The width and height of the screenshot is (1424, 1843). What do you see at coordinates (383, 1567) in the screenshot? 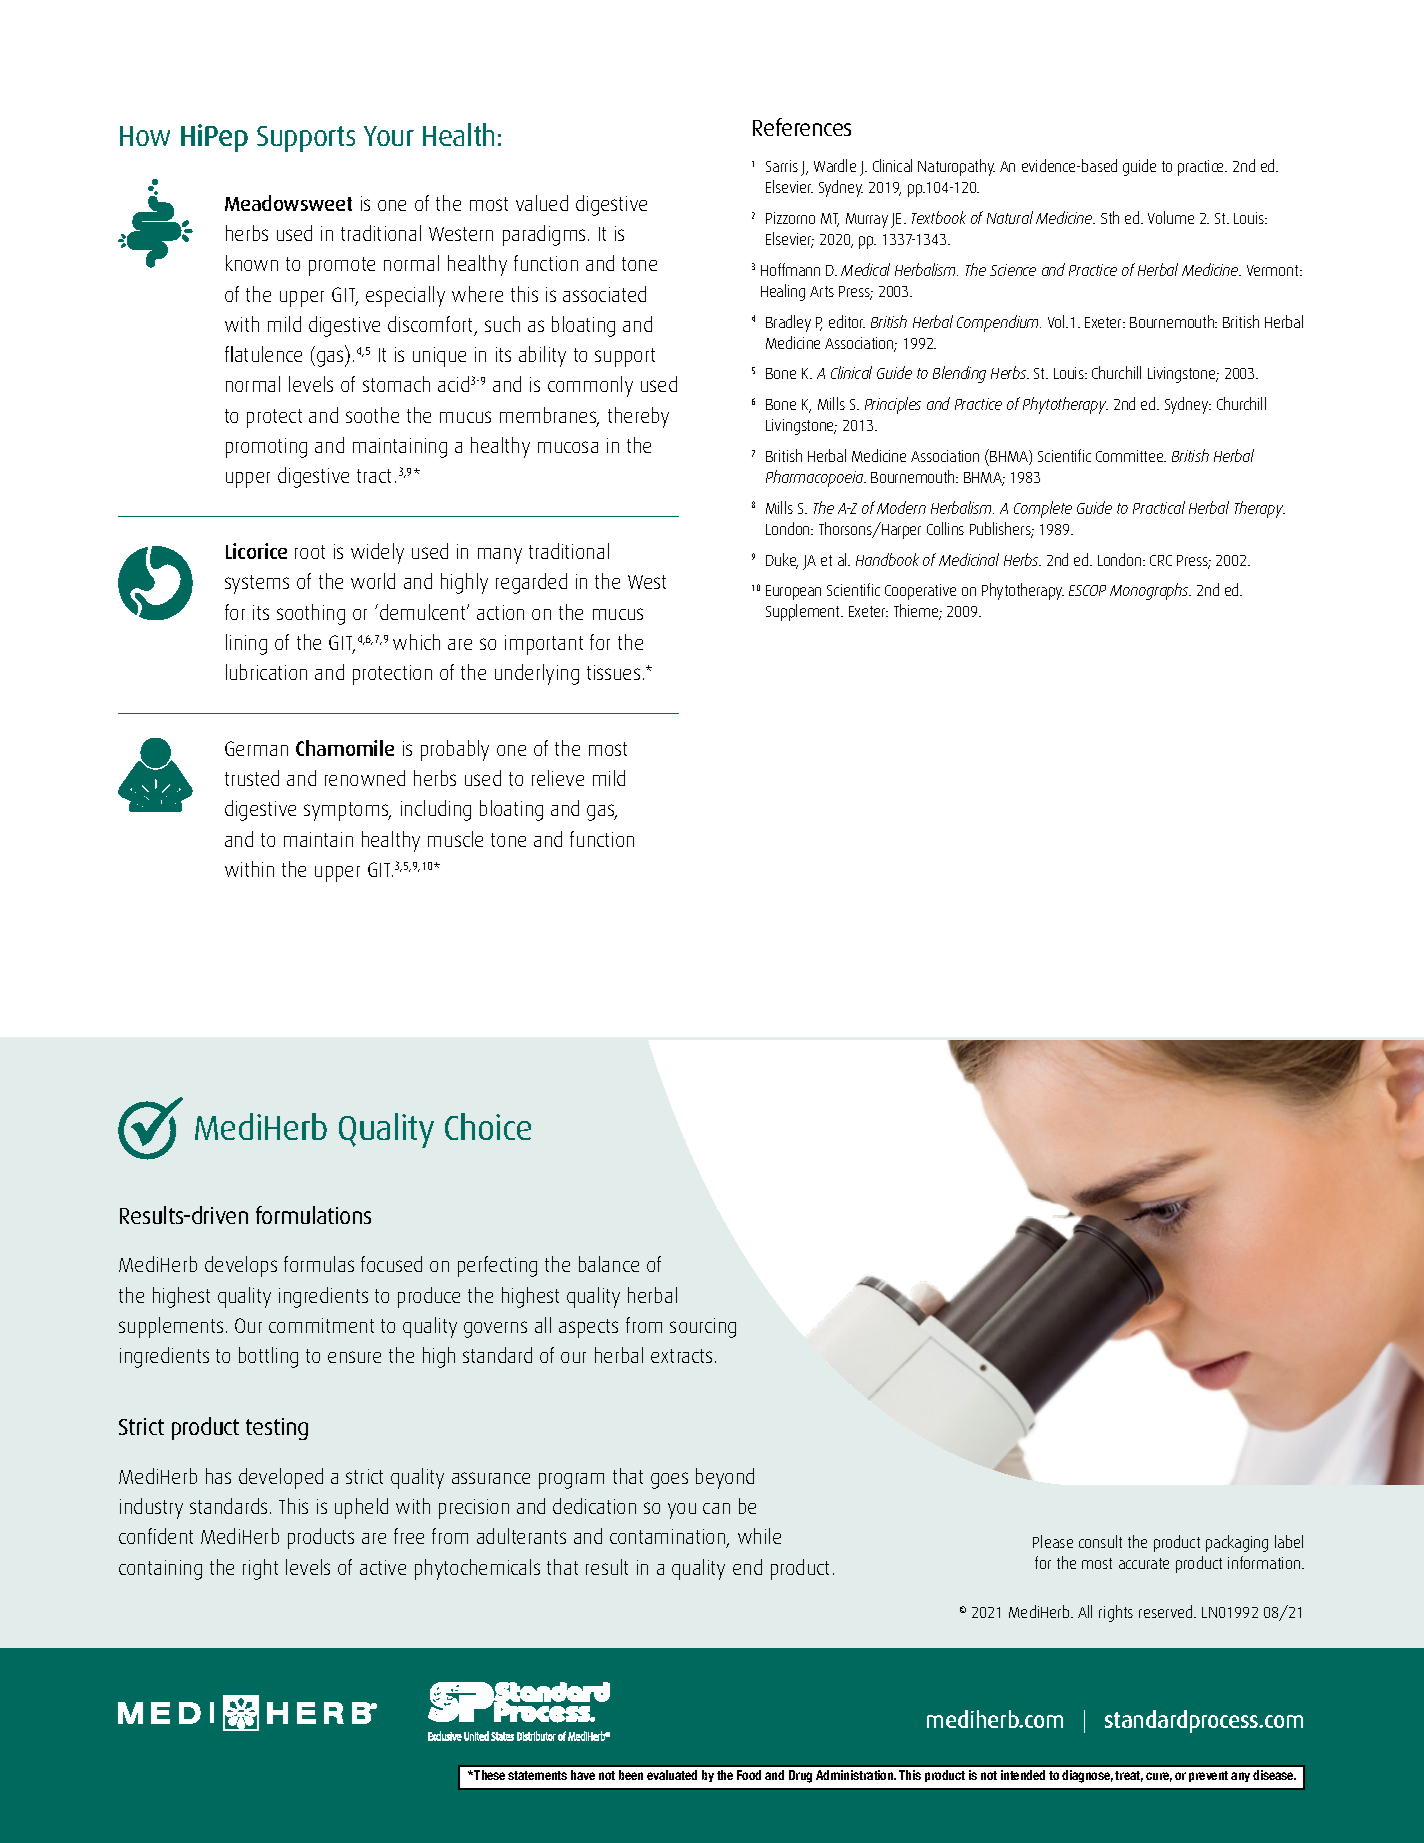
I see `active` at bounding box center [383, 1567].
